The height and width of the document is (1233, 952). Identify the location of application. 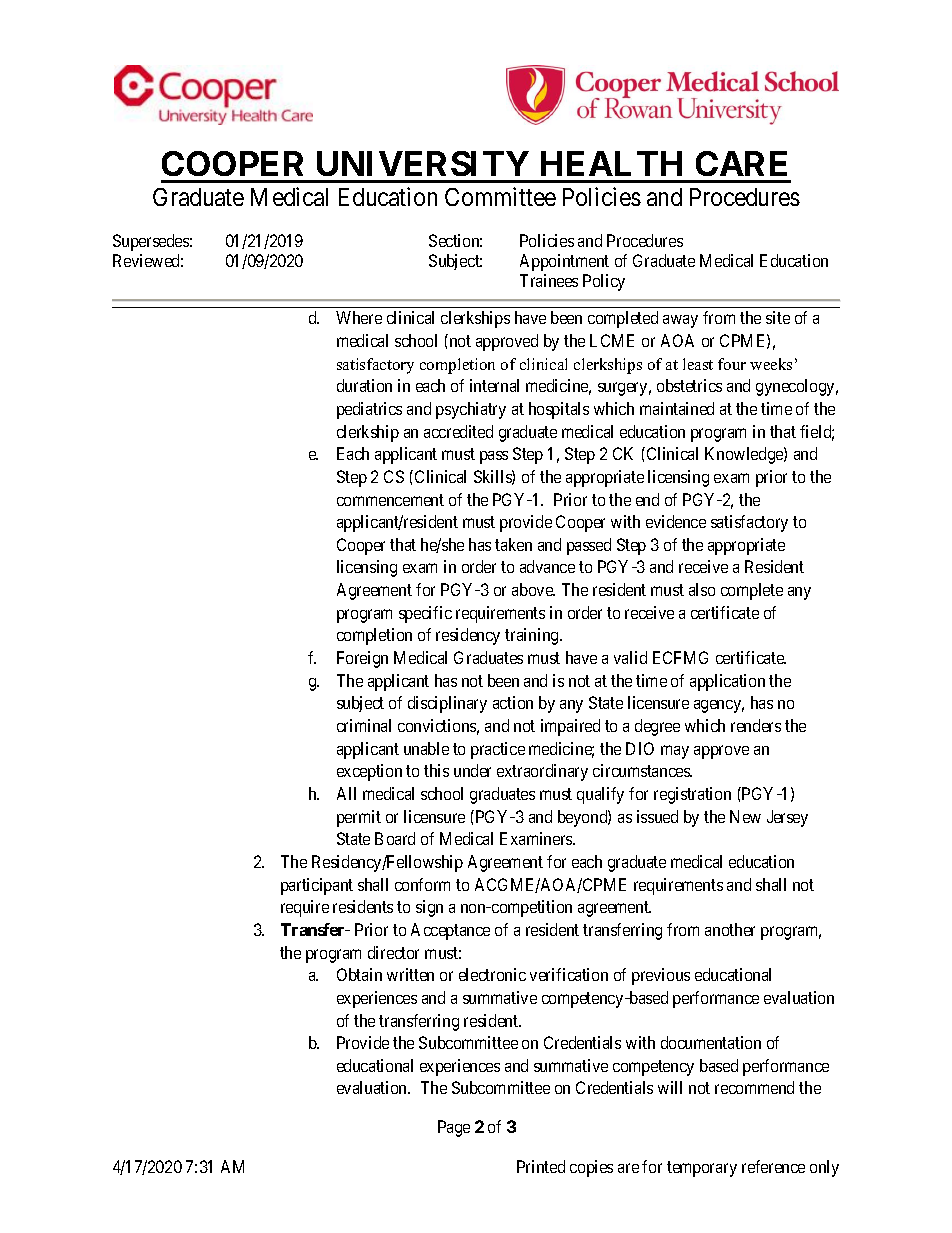
(727, 682).
